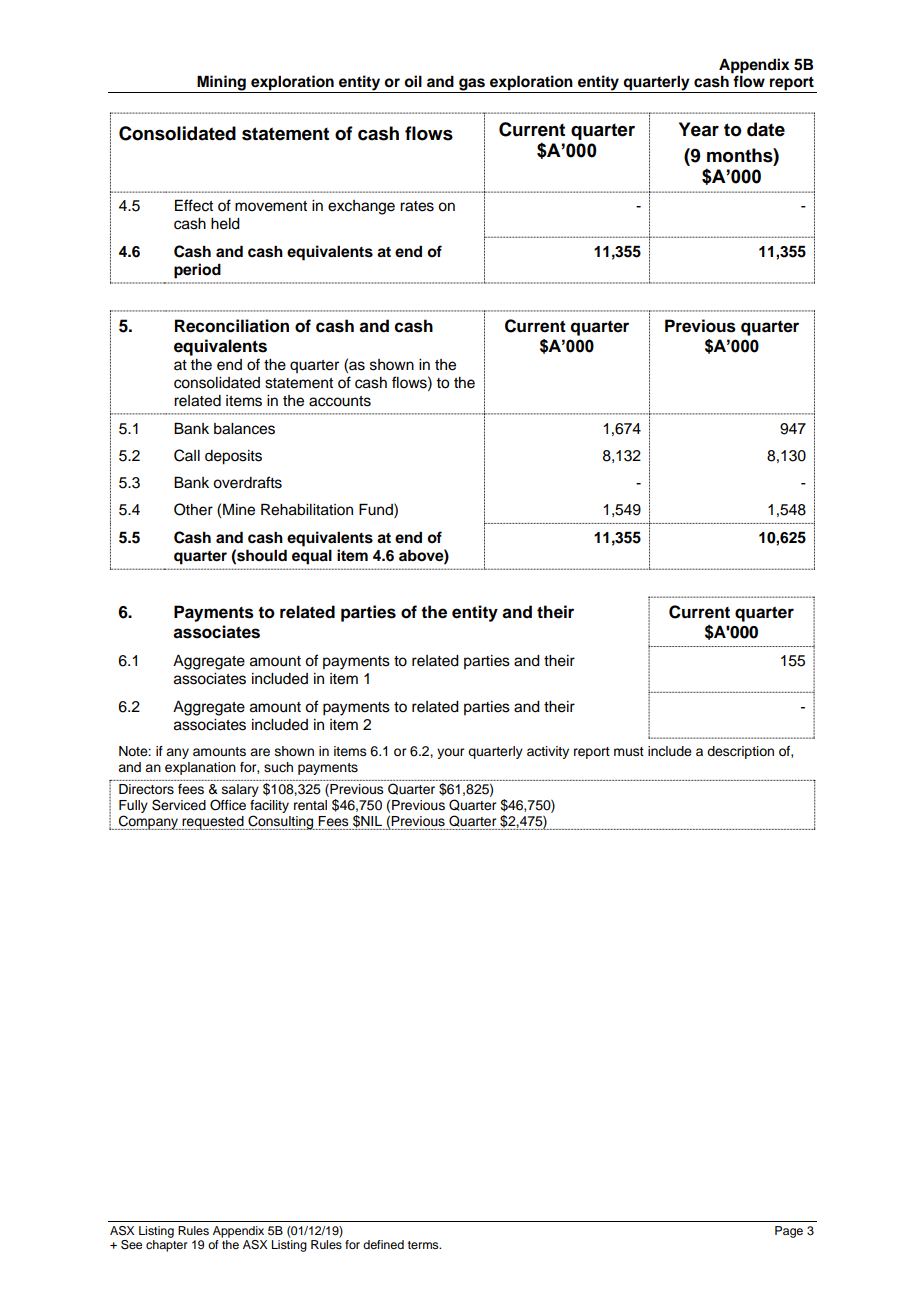  I want to click on your, so click(450, 753).
